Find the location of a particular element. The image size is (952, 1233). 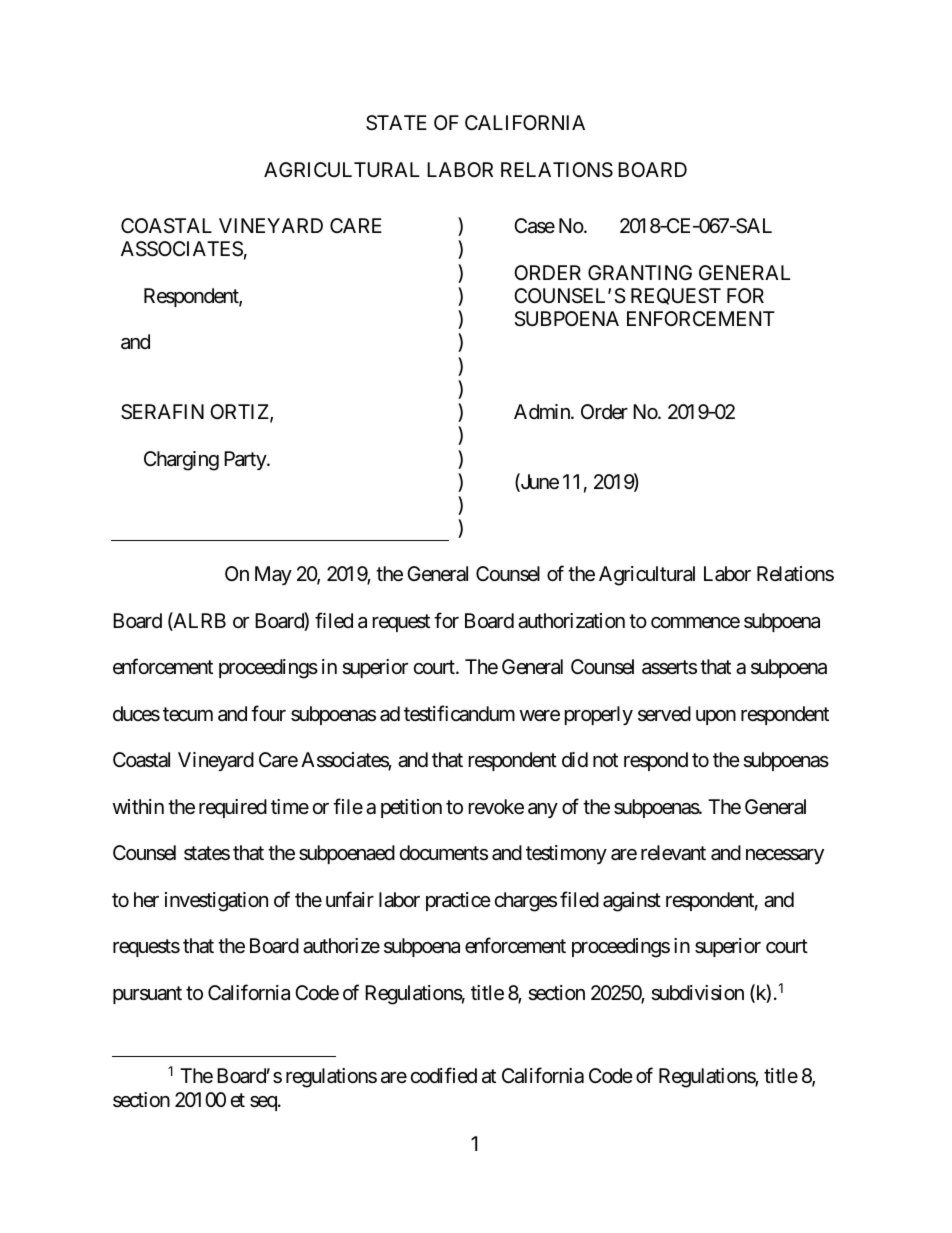

May is located at coordinates (273, 575).
